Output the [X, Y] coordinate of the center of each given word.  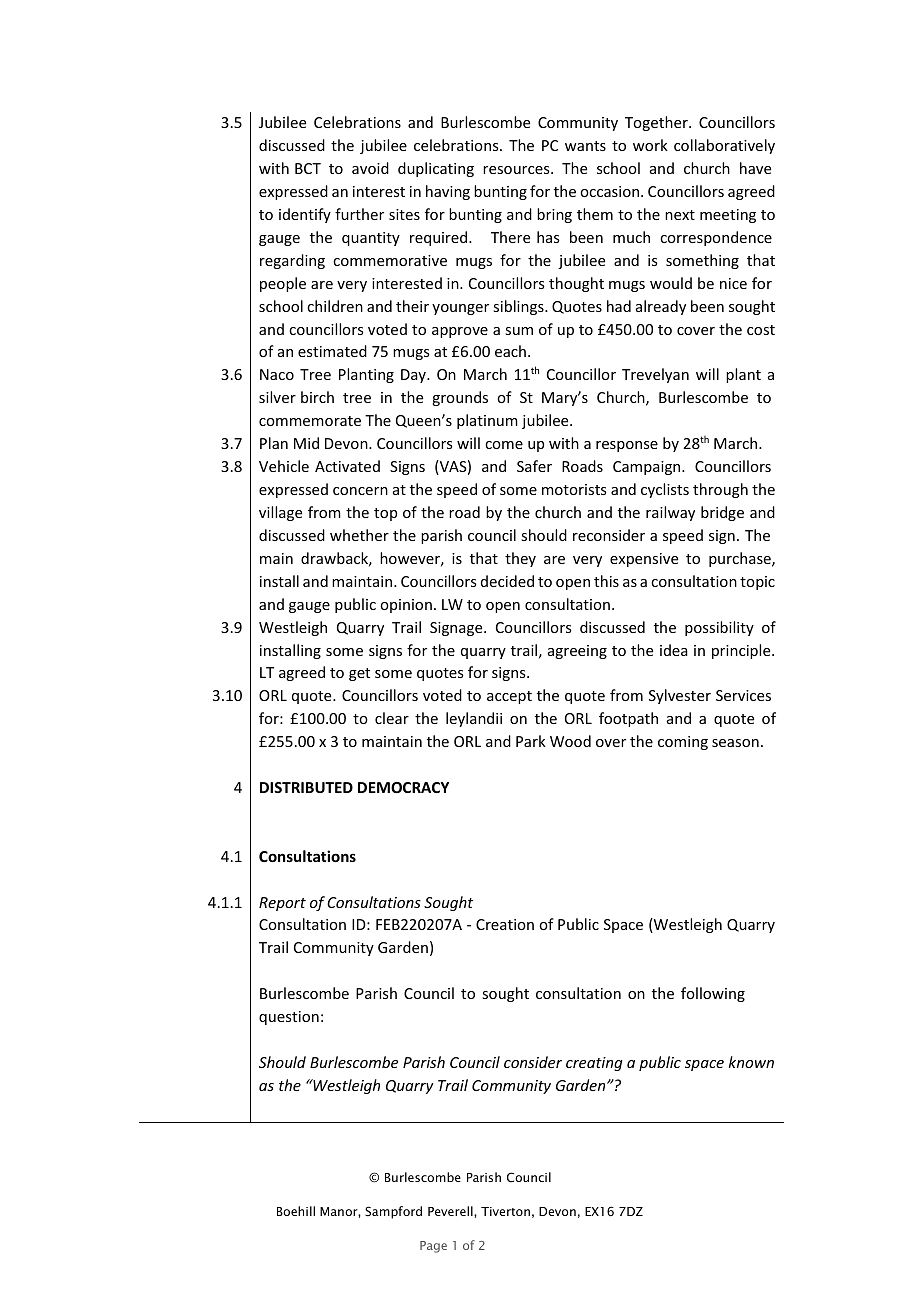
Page [433, 1247]
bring [554, 215]
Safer [534, 466]
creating [594, 1064]
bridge [722, 513]
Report [282, 904]
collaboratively [724, 146]
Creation [505, 924]
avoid [370, 168]
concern [360, 491]
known [751, 1062]
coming [683, 743]
